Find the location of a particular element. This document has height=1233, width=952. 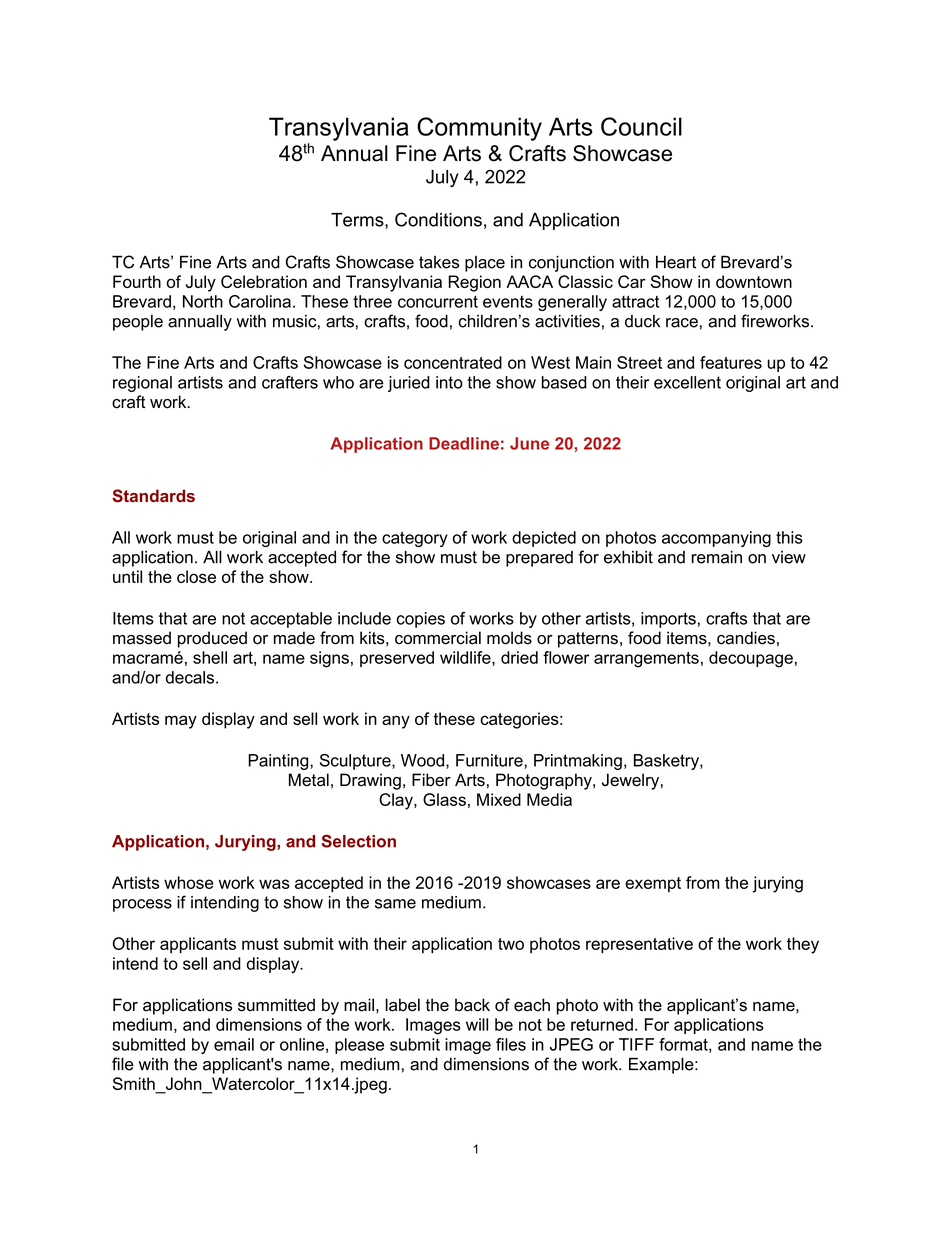

decoupage is located at coordinates (751, 659).
